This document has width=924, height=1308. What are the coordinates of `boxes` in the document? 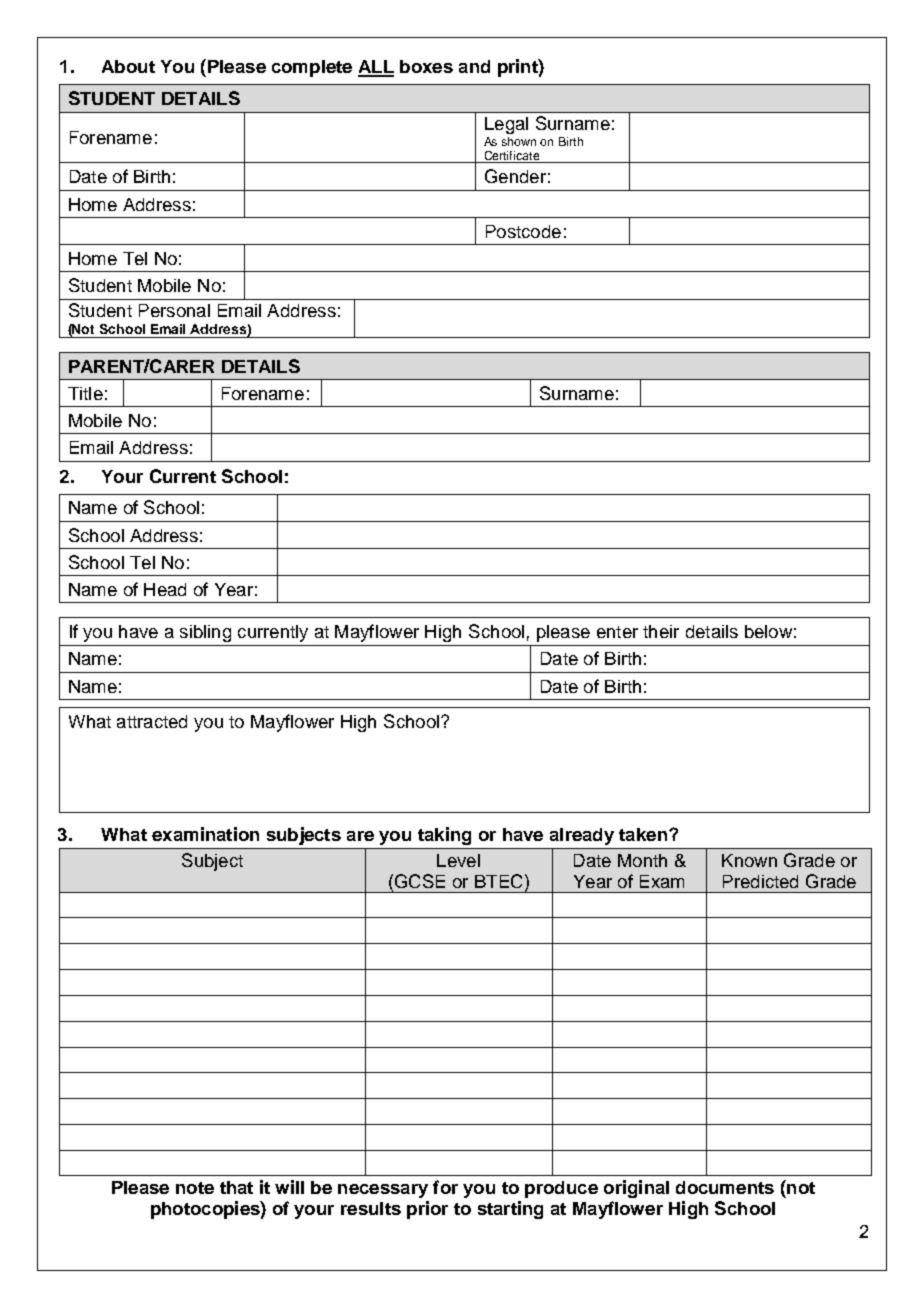 It's located at (426, 66).
